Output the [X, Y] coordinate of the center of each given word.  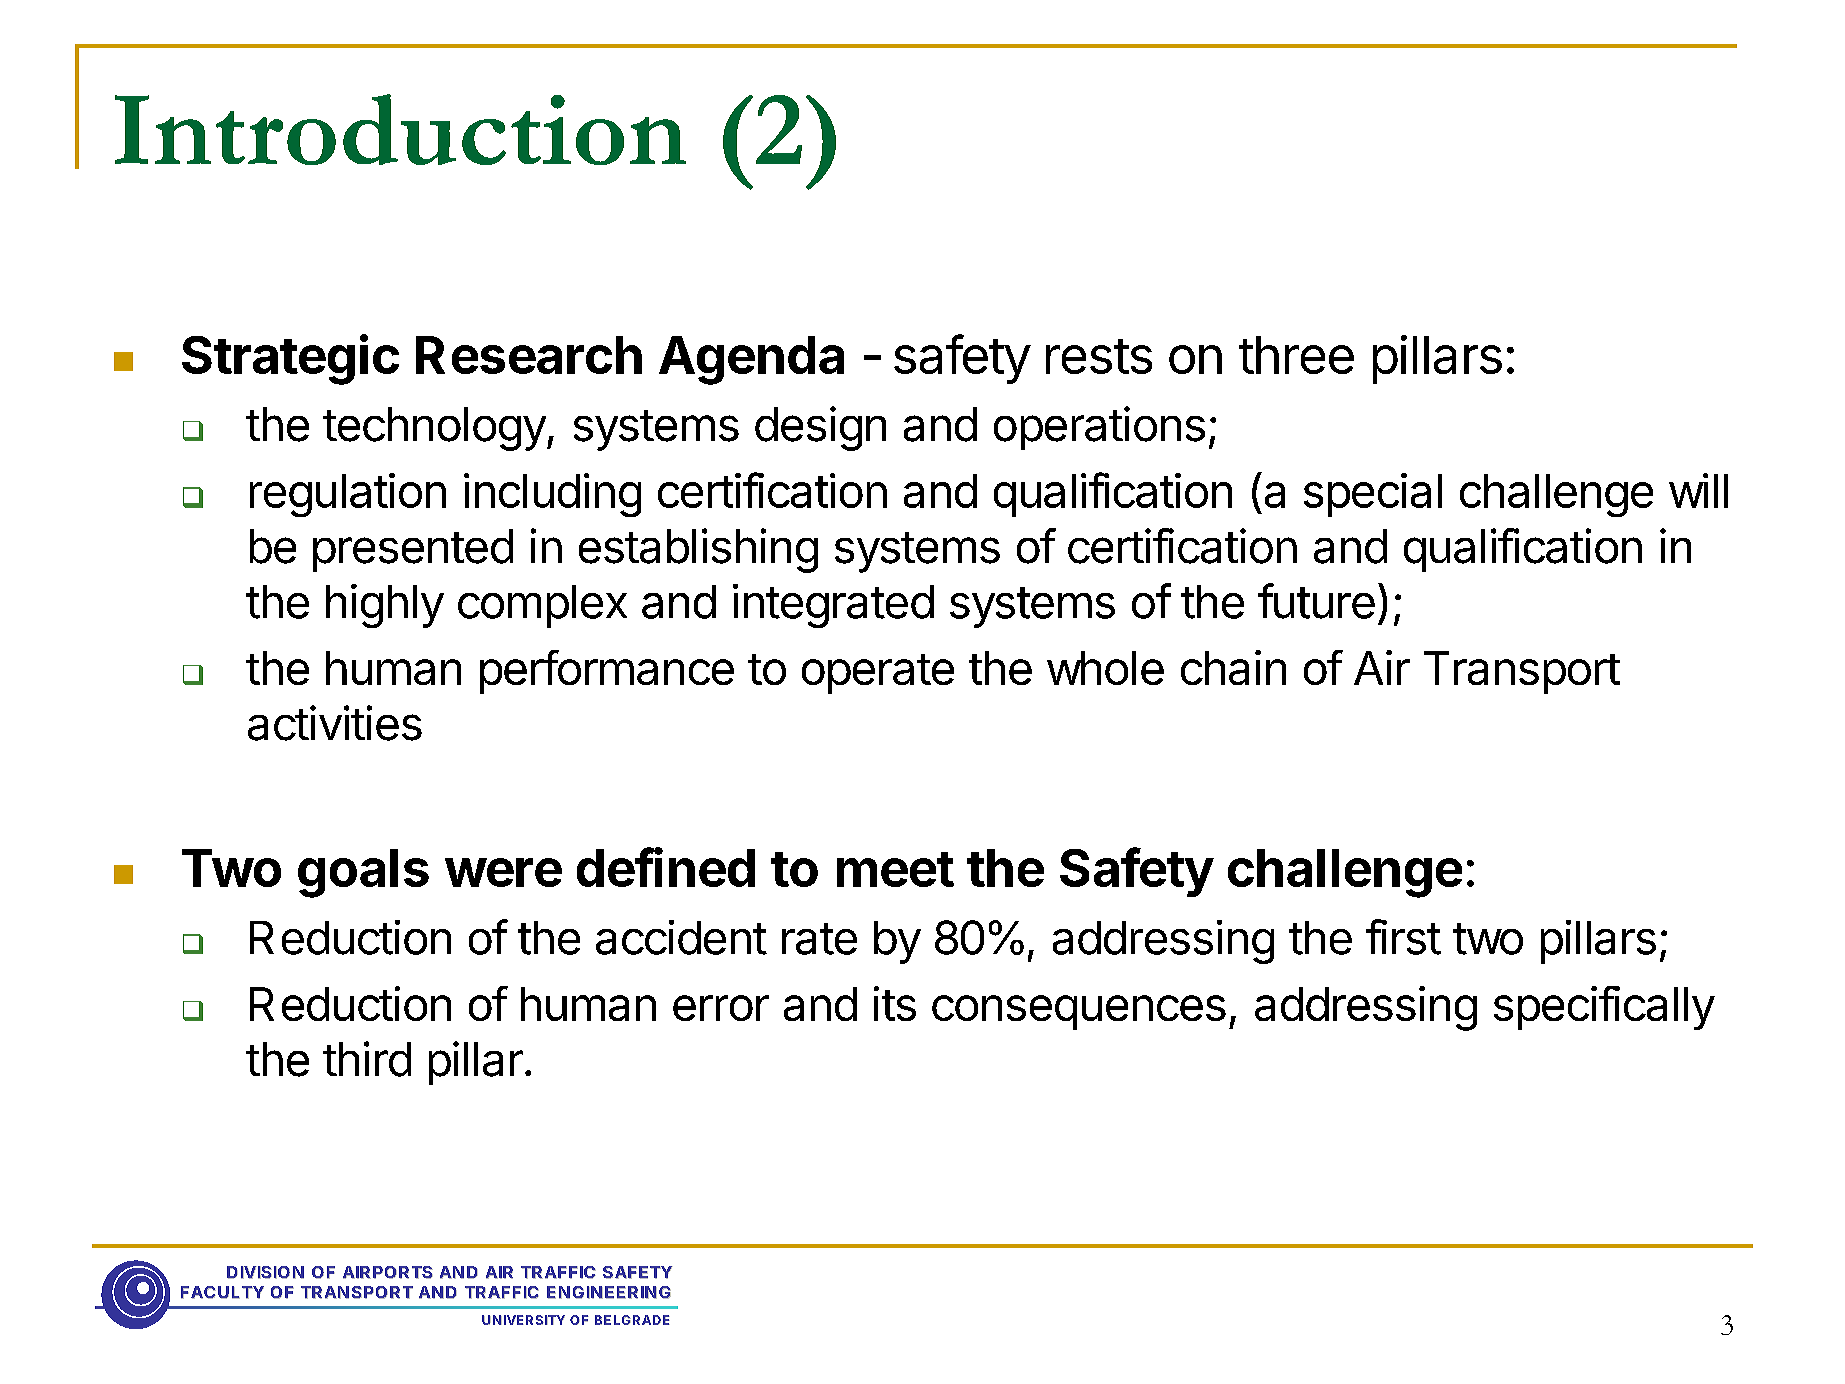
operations [1099, 428]
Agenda [751, 360]
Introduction [400, 129]
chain [1233, 667]
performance [607, 672]
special [1373, 495]
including [552, 495]
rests [1099, 356]
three [1296, 355]
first [1403, 937]
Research [529, 355]
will [1698, 490]
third [367, 1059]
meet [895, 869]
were [503, 872]
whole [1105, 668]
